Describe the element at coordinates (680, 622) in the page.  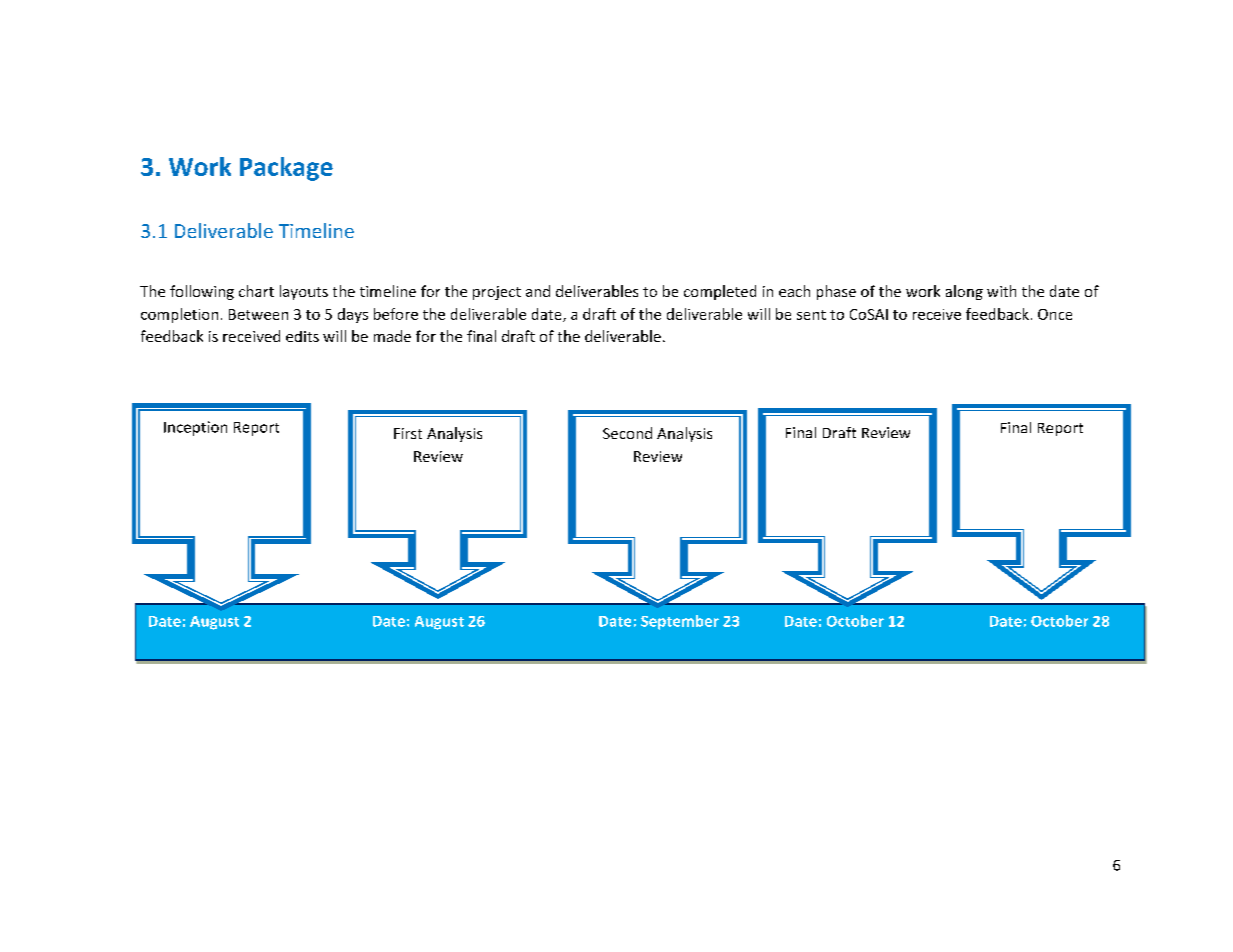
I see `September` at that location.
